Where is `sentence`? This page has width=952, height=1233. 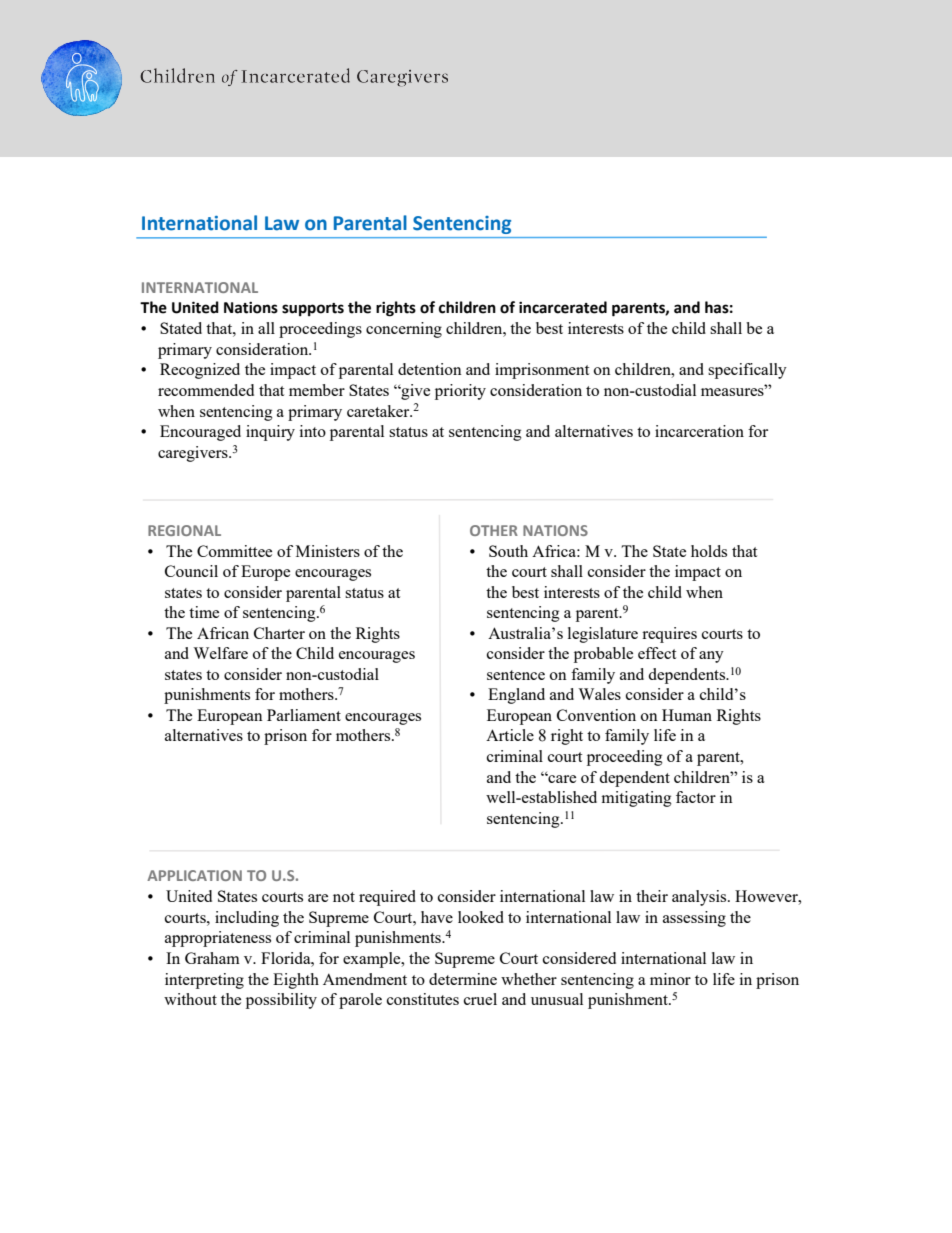 sentence is located at coordinates (516, 675).
